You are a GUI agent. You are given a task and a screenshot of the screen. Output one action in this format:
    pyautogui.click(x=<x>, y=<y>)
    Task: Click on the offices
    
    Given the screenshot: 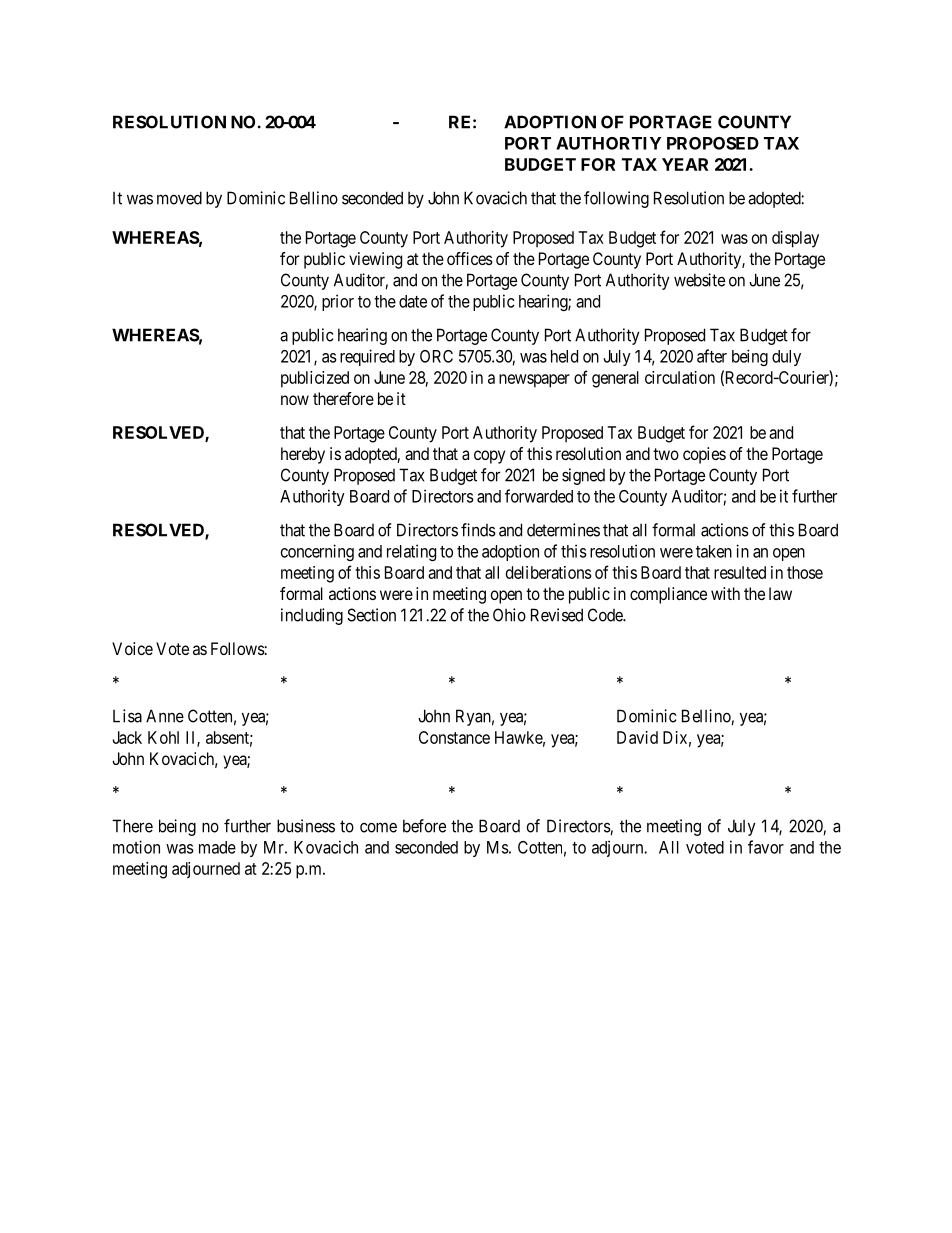 What is the action you would take?
    pyautogui.click(x=470, y=258)
